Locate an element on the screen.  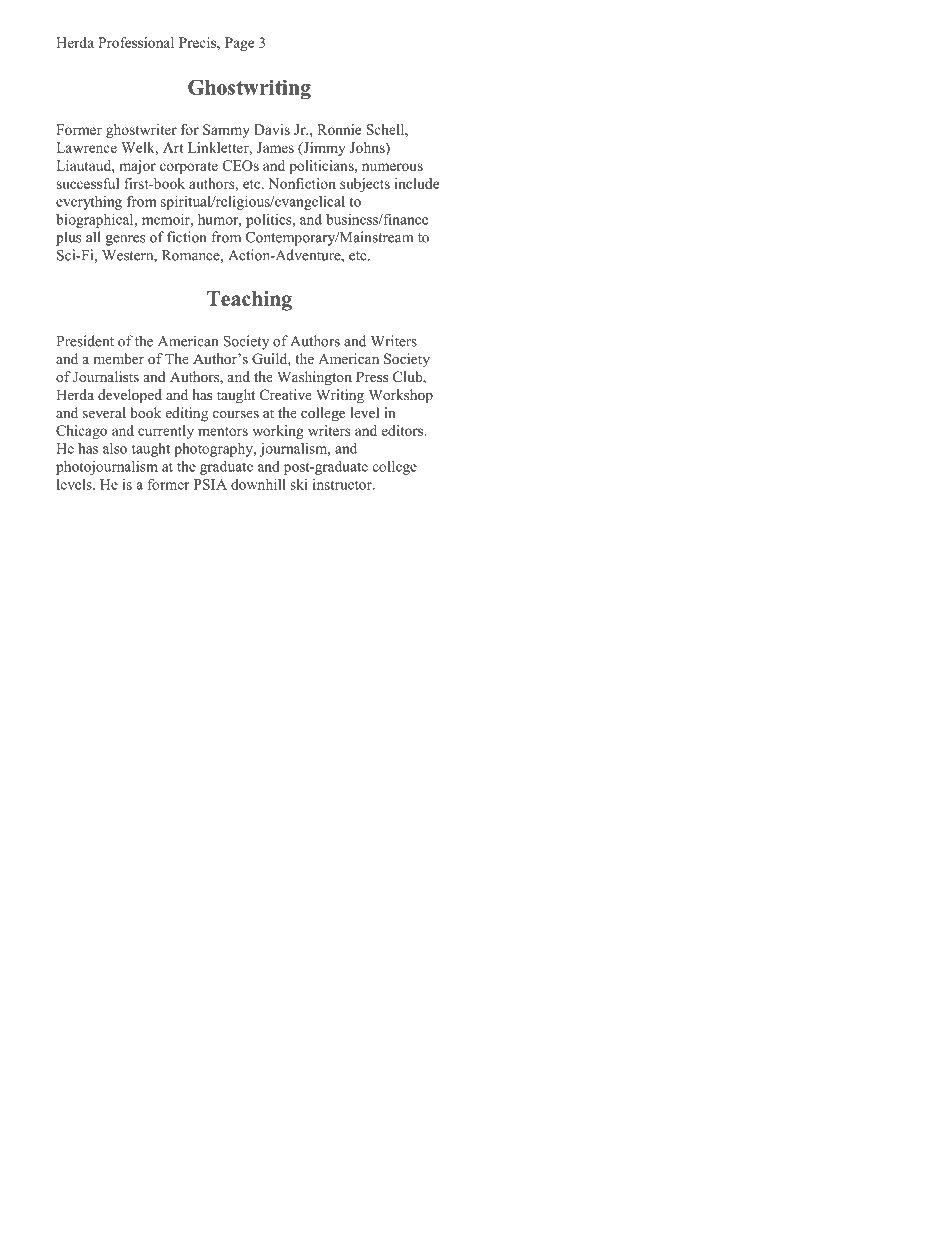
subjects is located at coordinates (365, 185).
